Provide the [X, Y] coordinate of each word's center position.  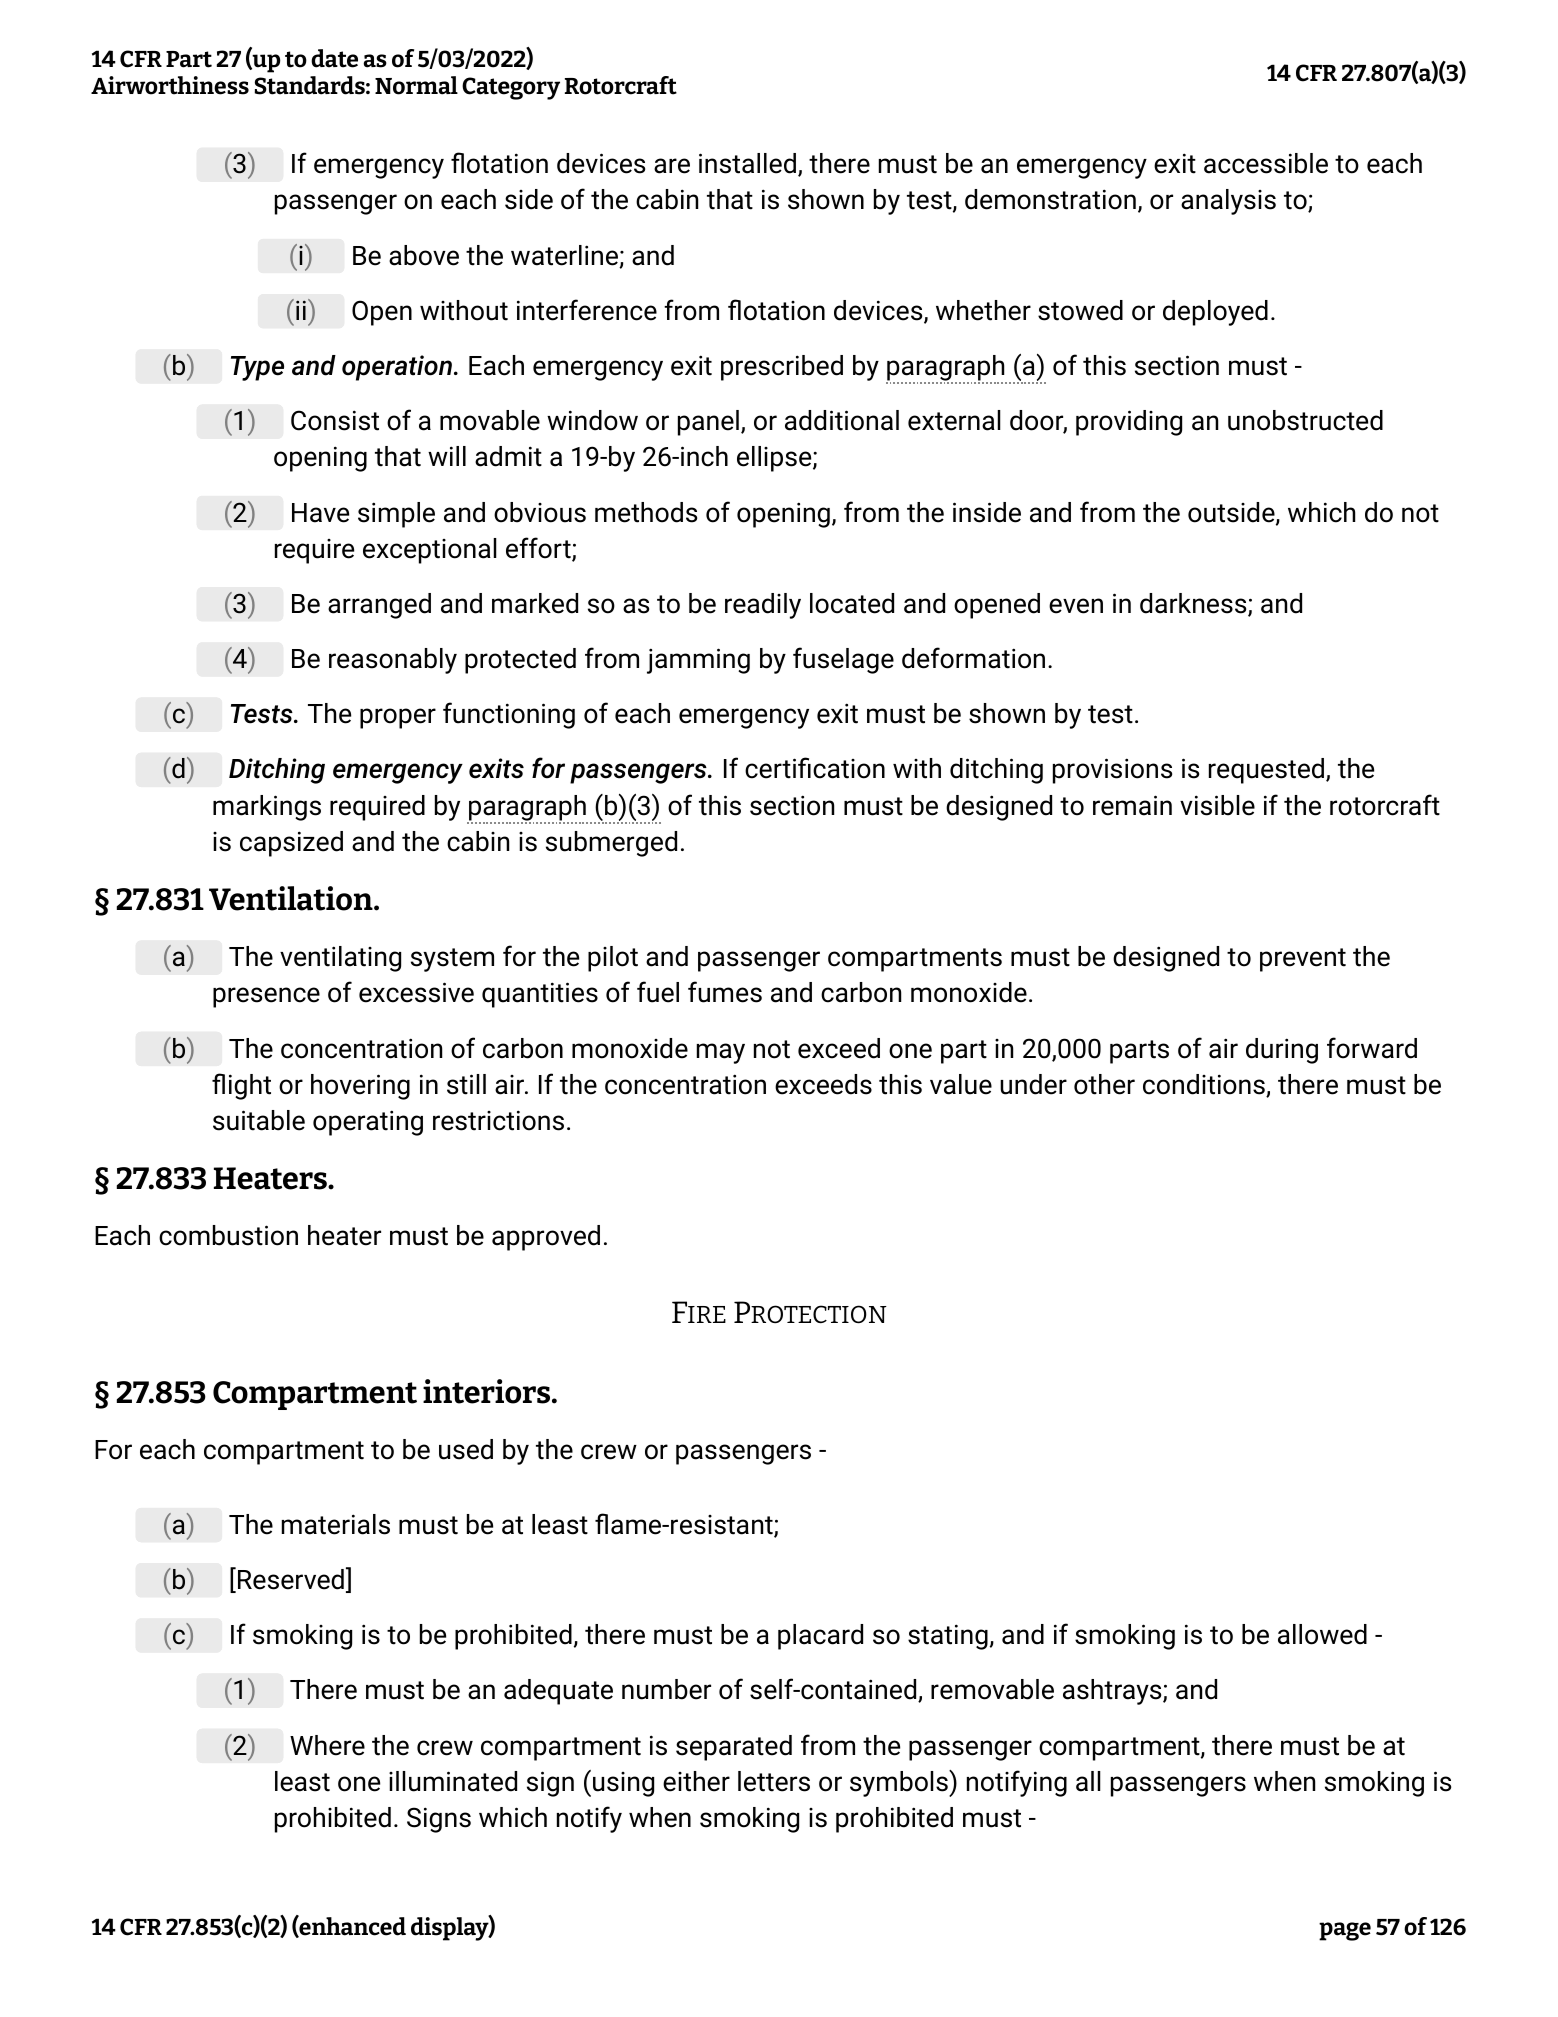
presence [266, 997]
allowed [1322, 1634]
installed [747, 163]
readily [763, 606]
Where [327, 1745]
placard [820, 1637]
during [1282, 1051]
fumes [725, 992]
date [334, 58]
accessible [1266, 163]
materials [336, 1524]
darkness [1194, 604]
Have [320, 513]
